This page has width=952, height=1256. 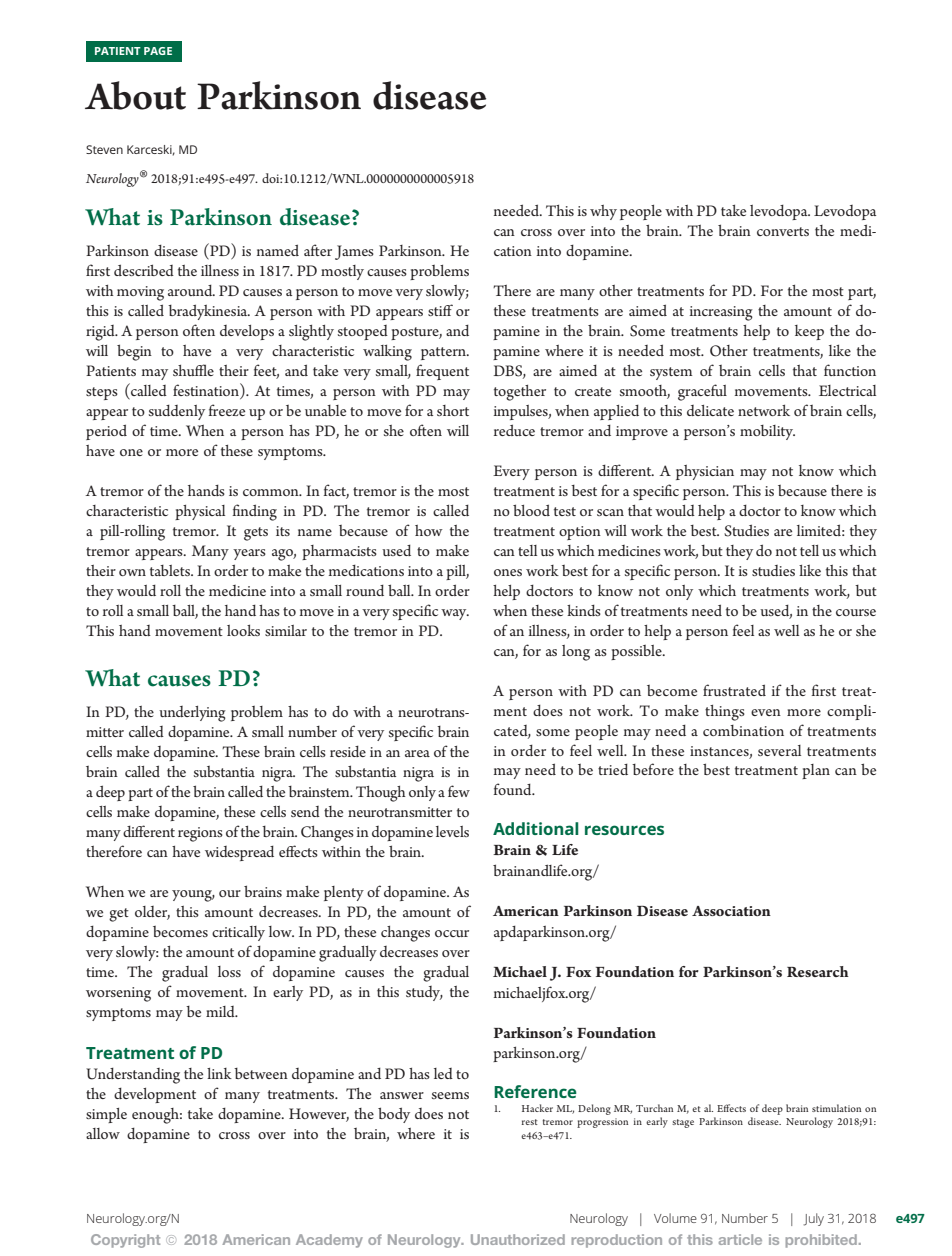 What do you see at coordinates (243, 630) in the page?
I see `looks` at bounding box center [243, 630].
